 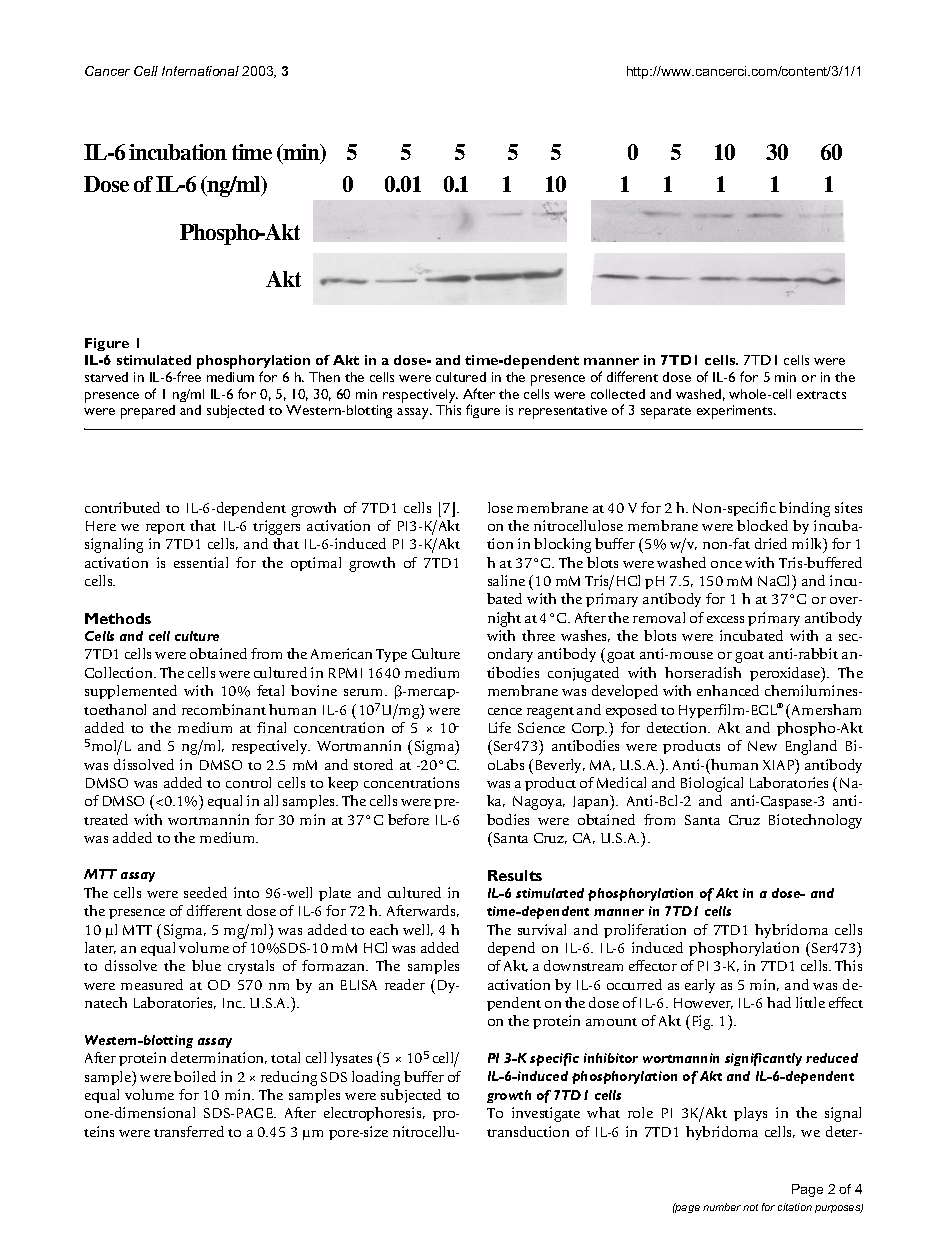 I want to click on control, so click(x=248, y=782).
